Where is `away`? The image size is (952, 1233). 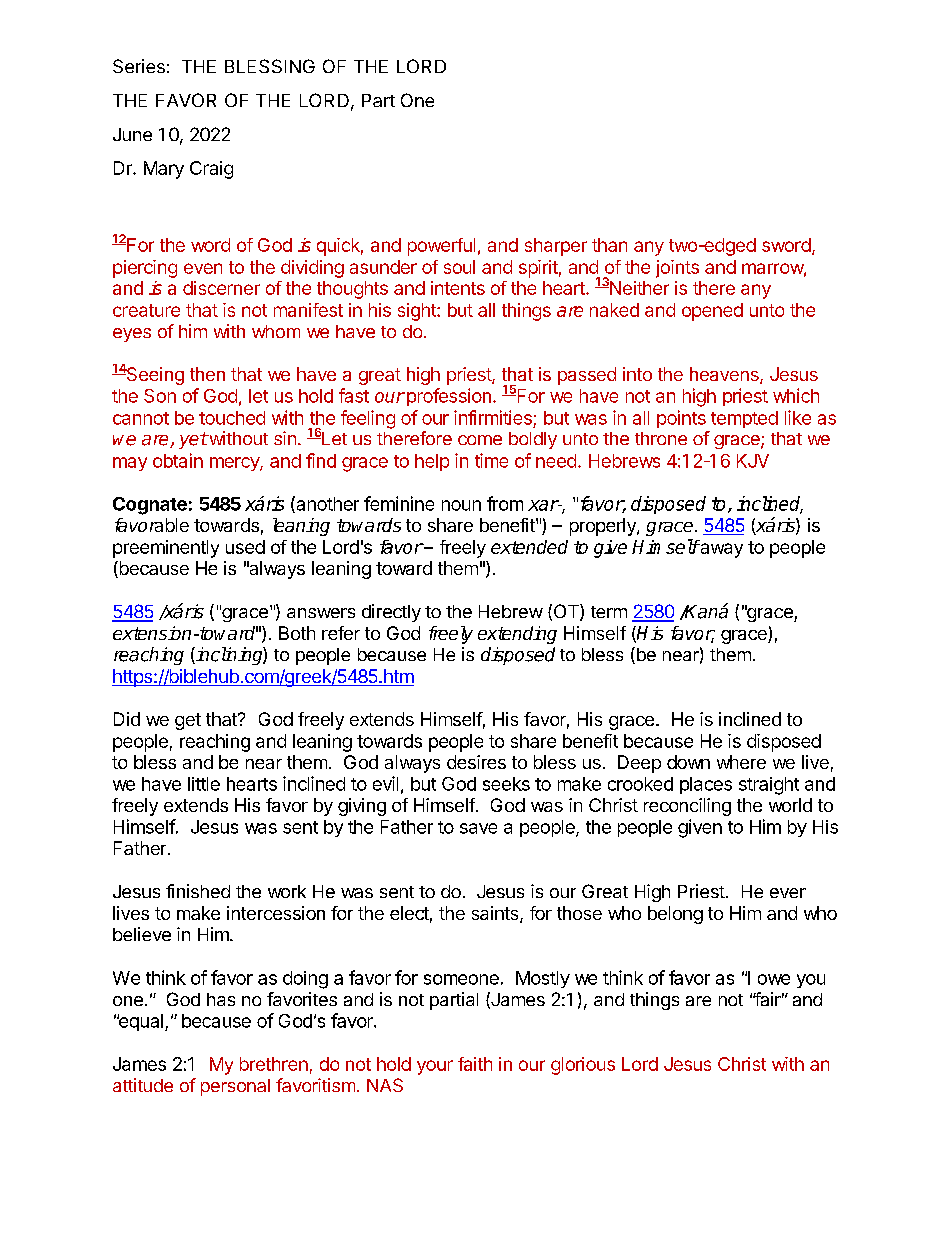
away is located at coordinates (720, 550).
